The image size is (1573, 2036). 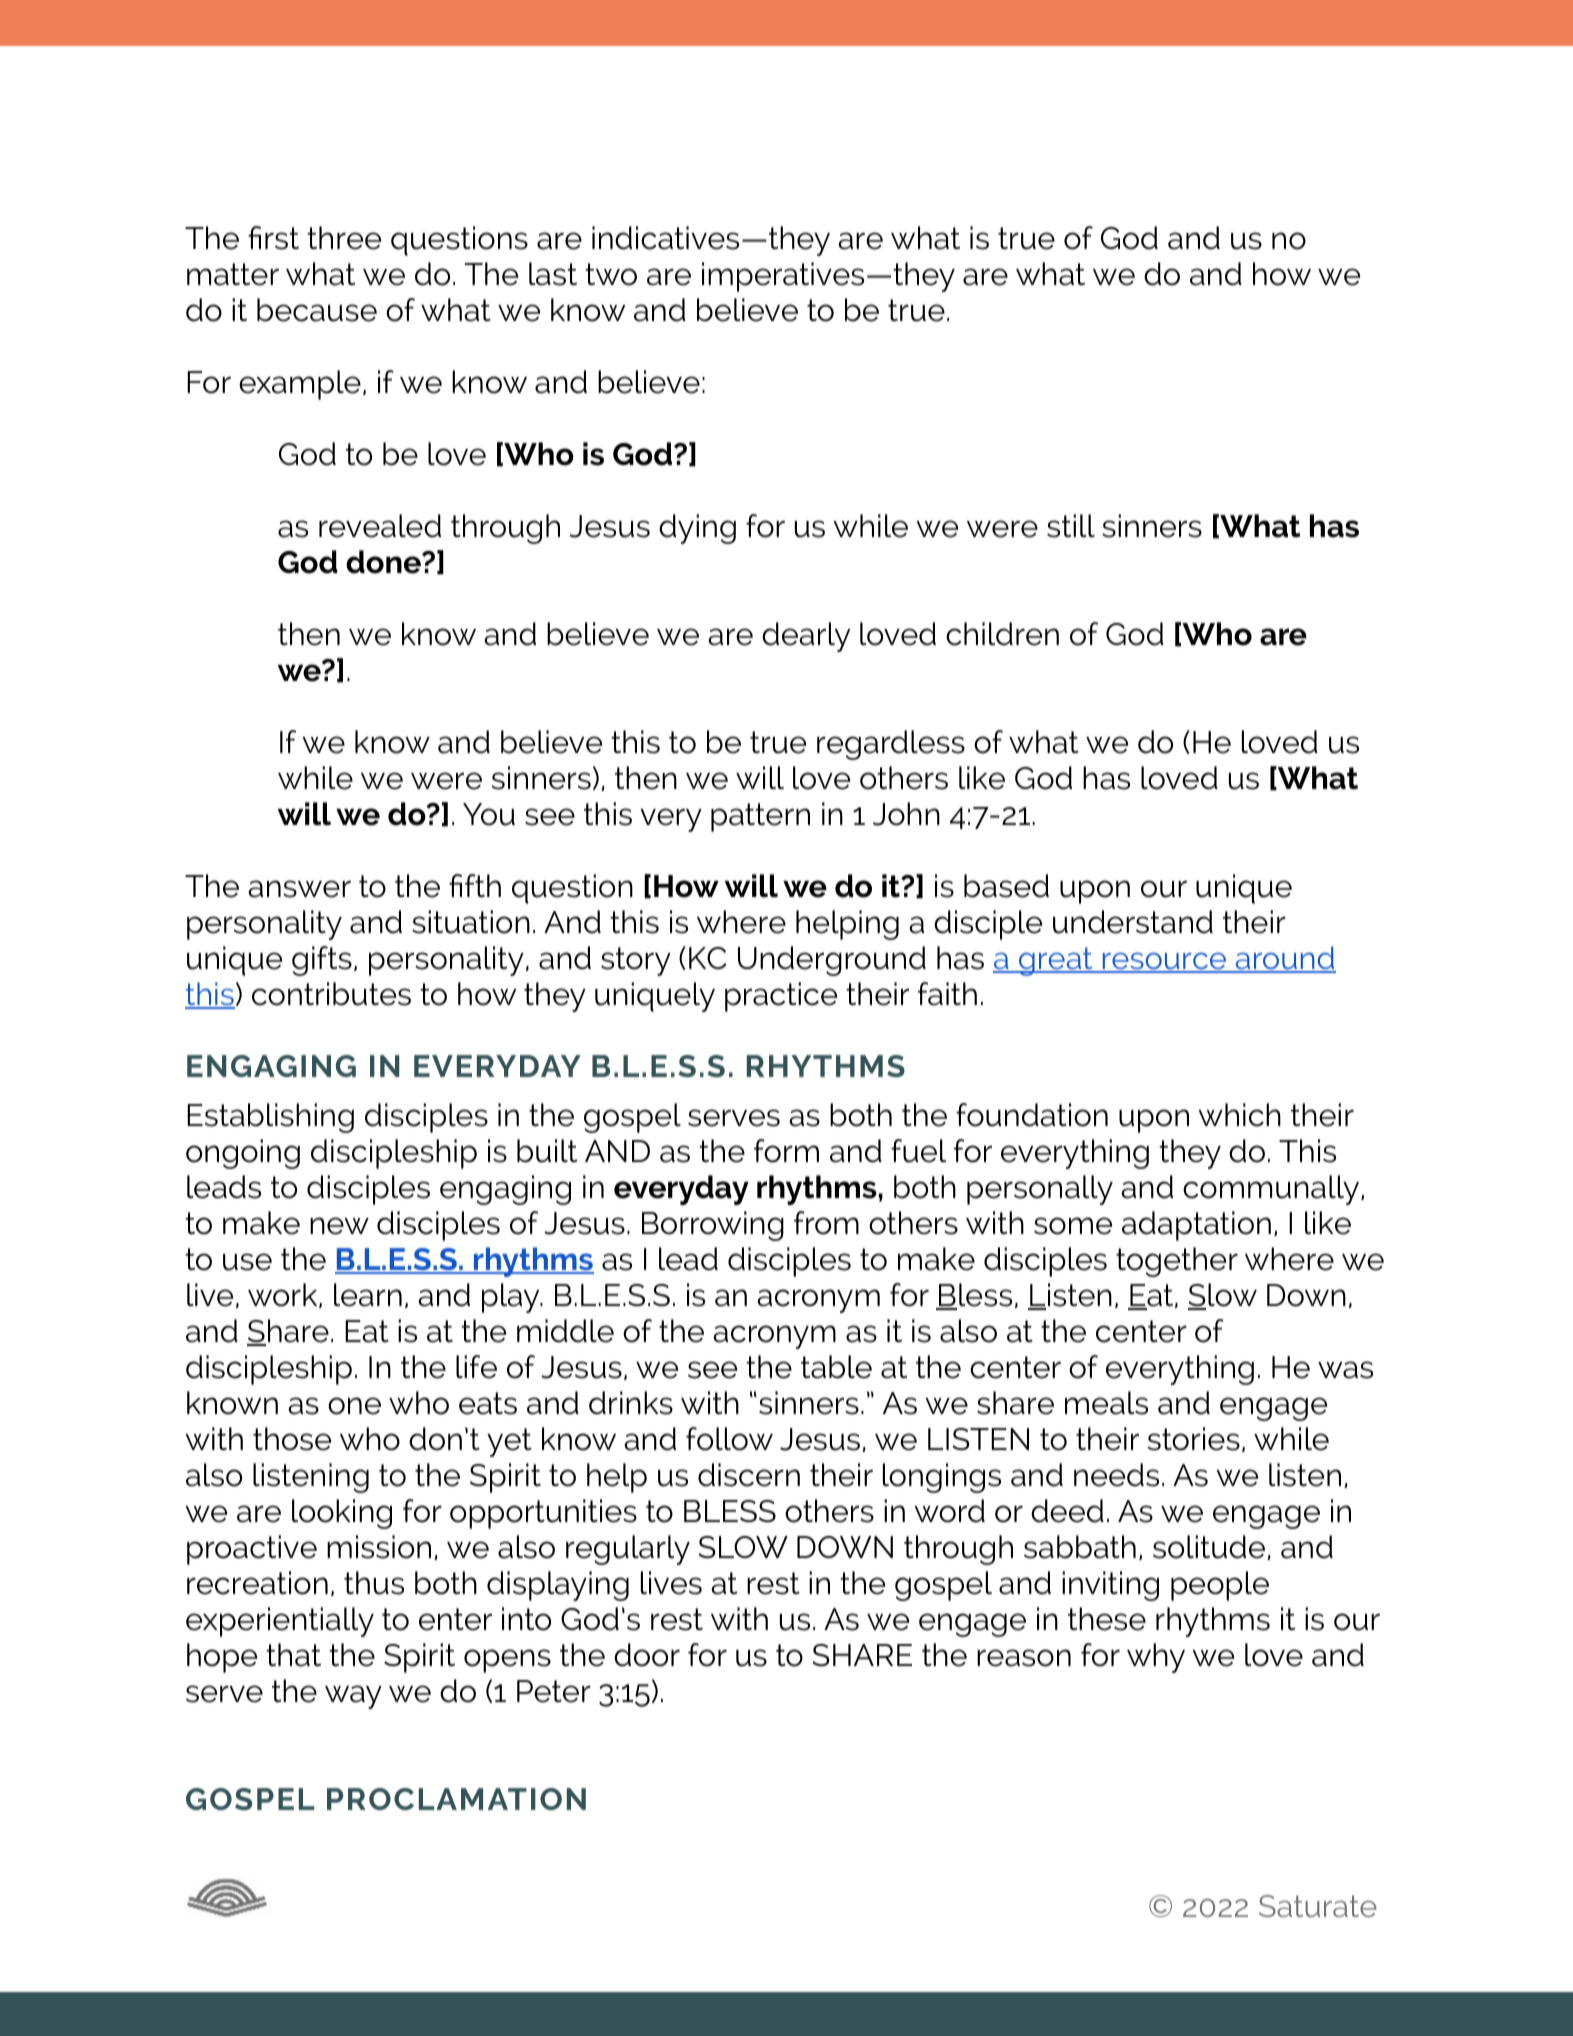 I want to click on practice, so click(x=781, y=997).
